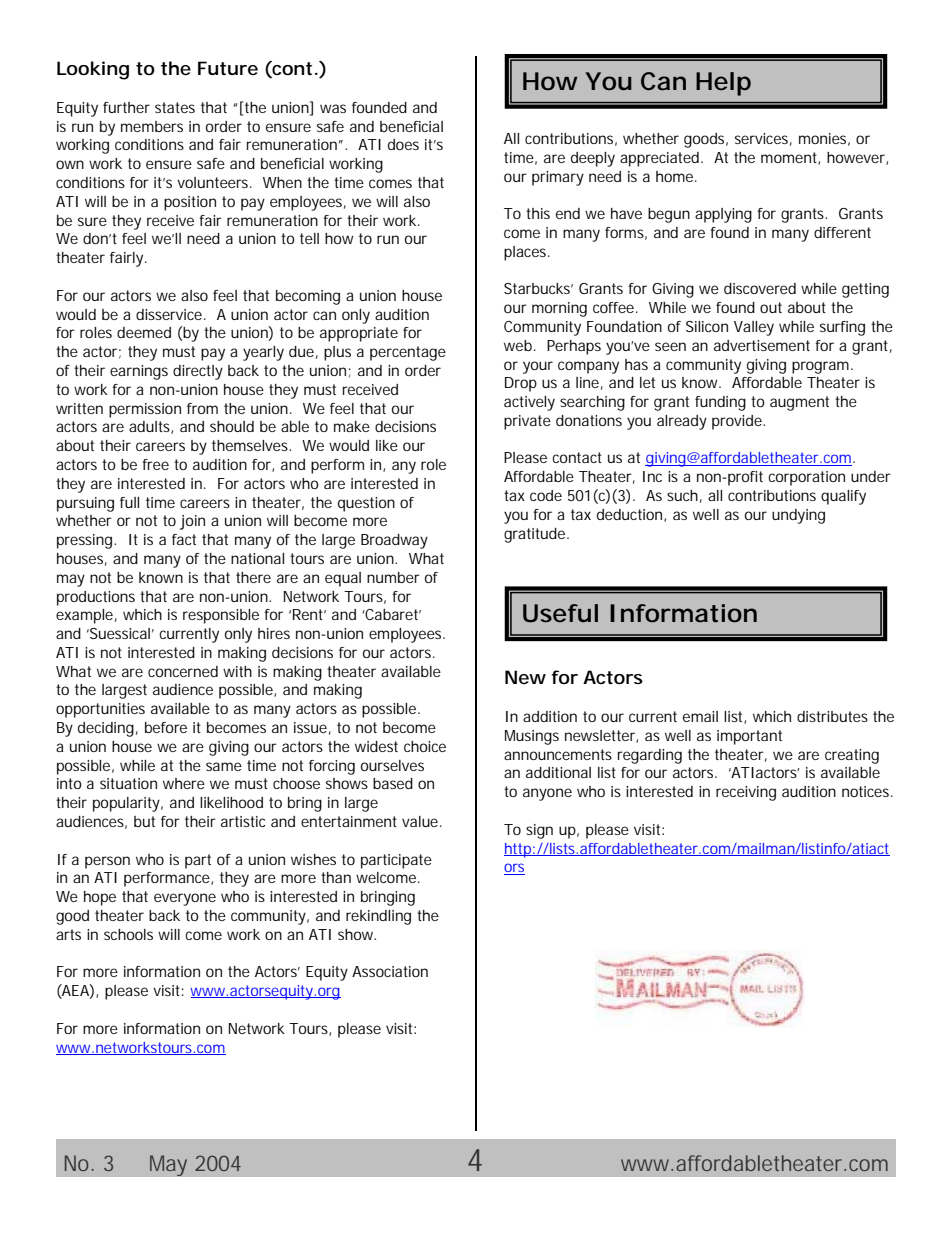 Image resolution: width=952 pixels, height=1233 pixels. What do you see at coordinates (139, 372) in the document?
I see `earnings` at bounding box center [139, 372].
